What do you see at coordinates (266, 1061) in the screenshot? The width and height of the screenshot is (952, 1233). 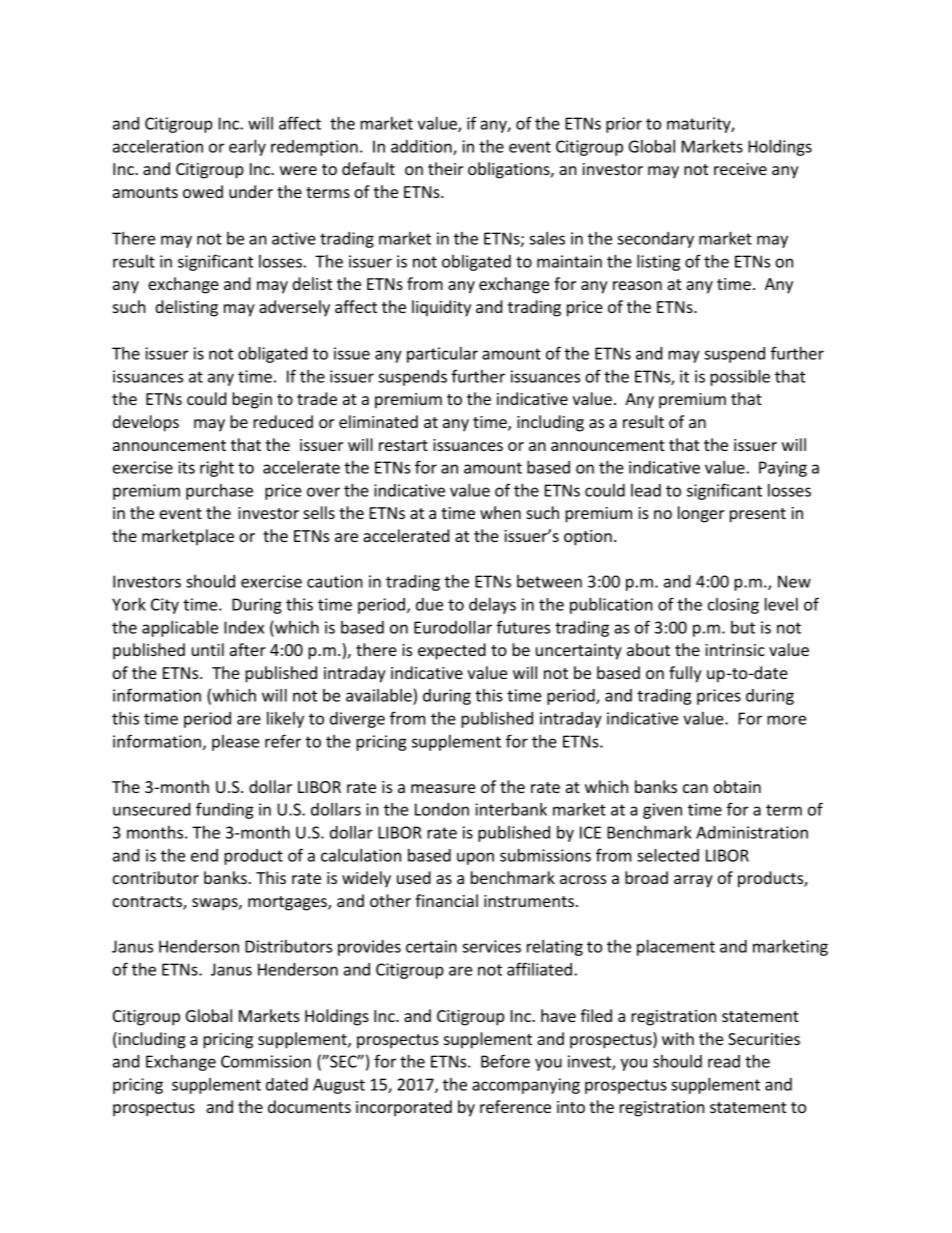 I see `Commission` at bounding box center [266, 1061].
